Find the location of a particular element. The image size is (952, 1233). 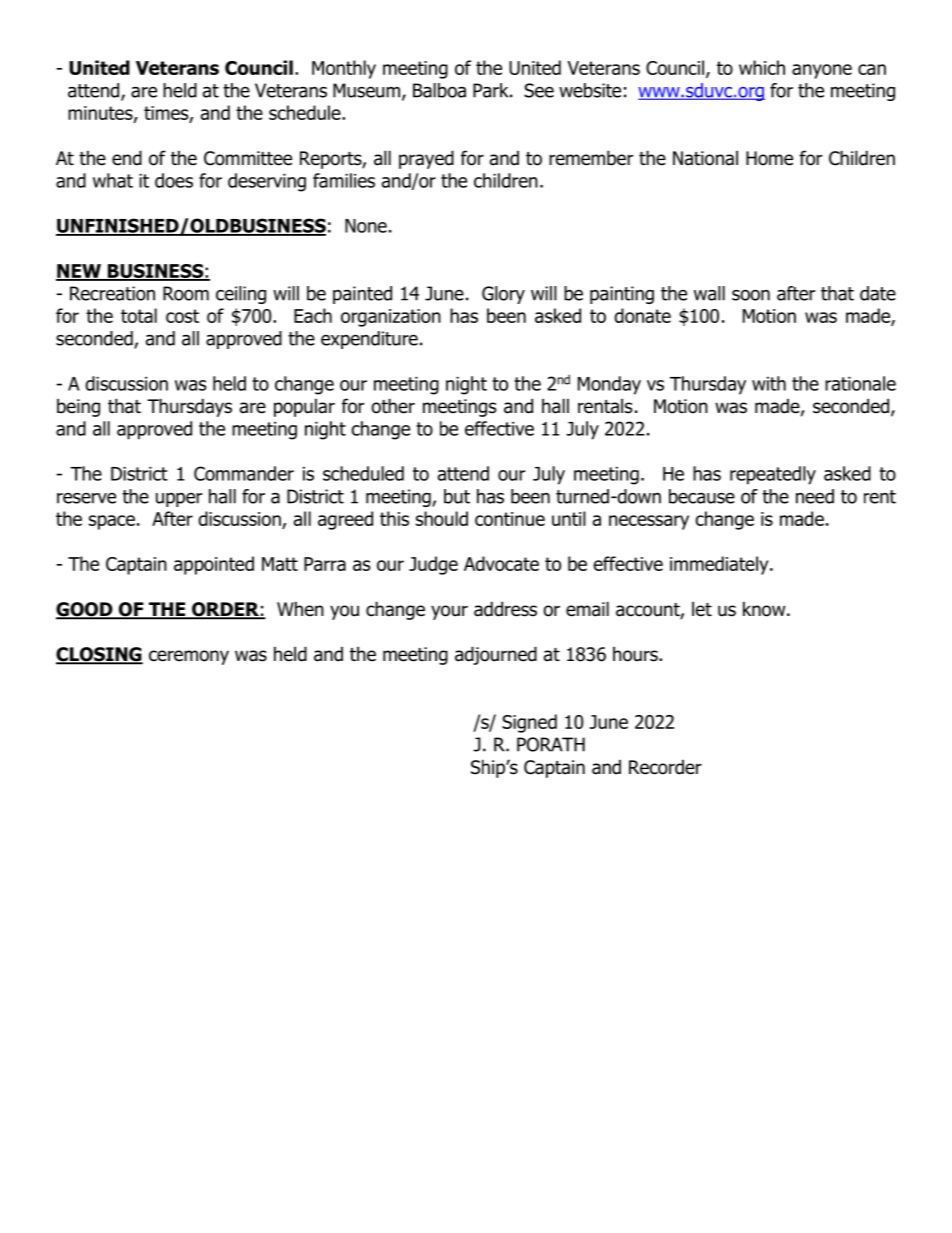

upper is located at coordinates (179, 500).
